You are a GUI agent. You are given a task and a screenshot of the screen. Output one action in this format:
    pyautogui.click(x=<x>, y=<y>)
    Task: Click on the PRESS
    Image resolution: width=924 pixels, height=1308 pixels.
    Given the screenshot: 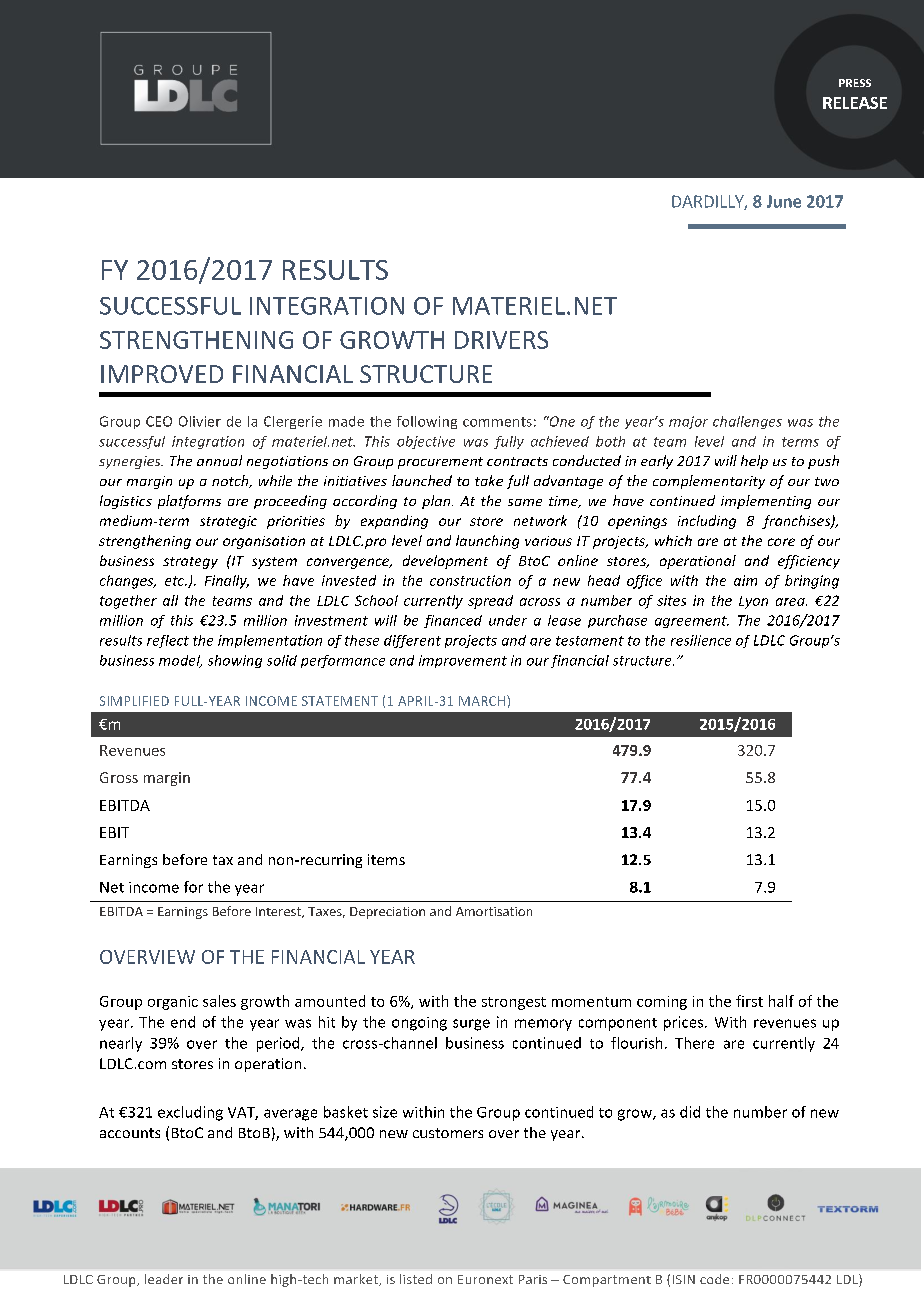 What is the action you would take?
    pyautogui.click(x=855, y=83)
